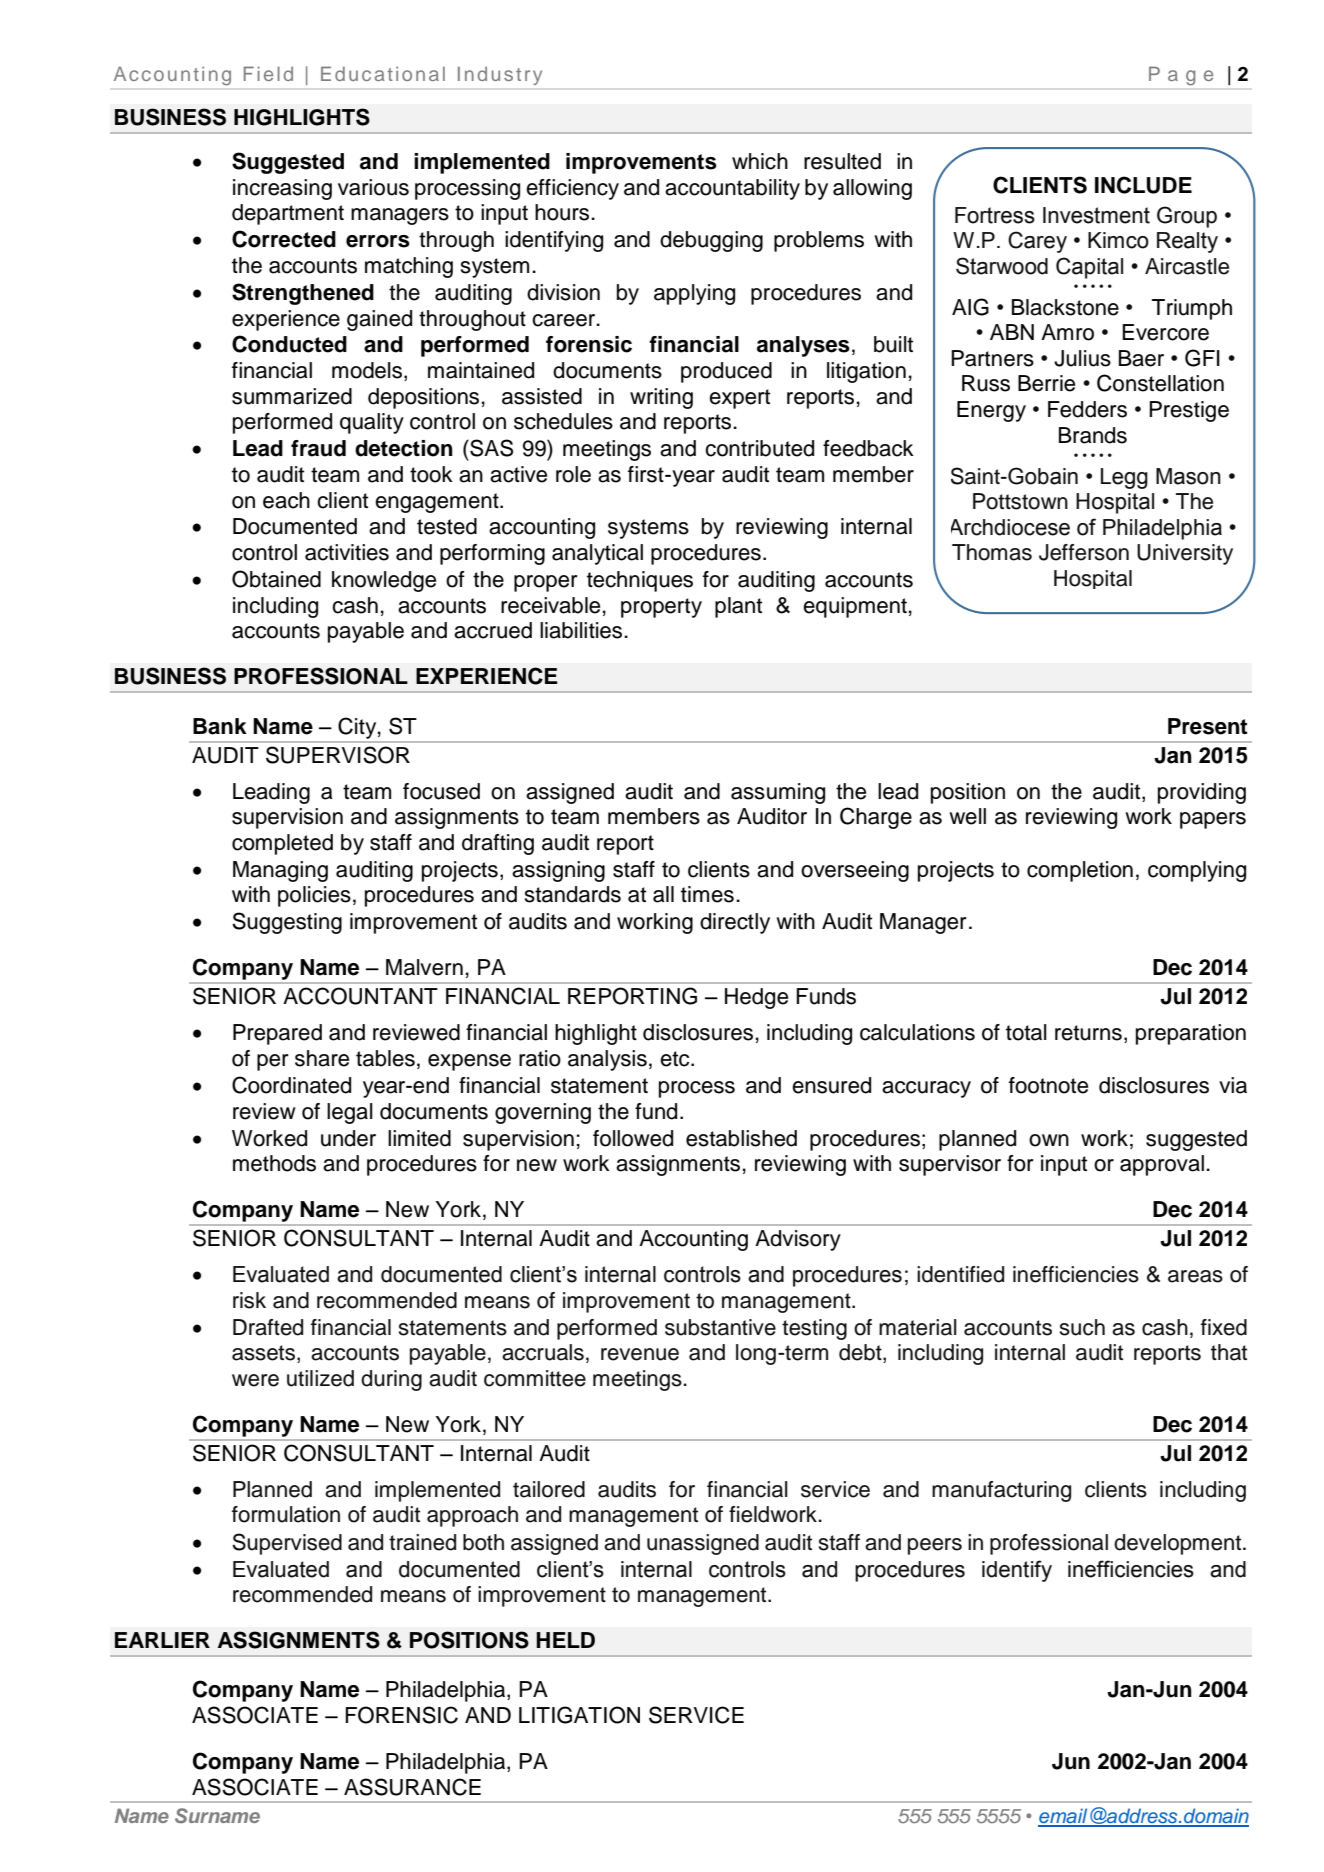  I want to click on etc, so click(676, 1059).
